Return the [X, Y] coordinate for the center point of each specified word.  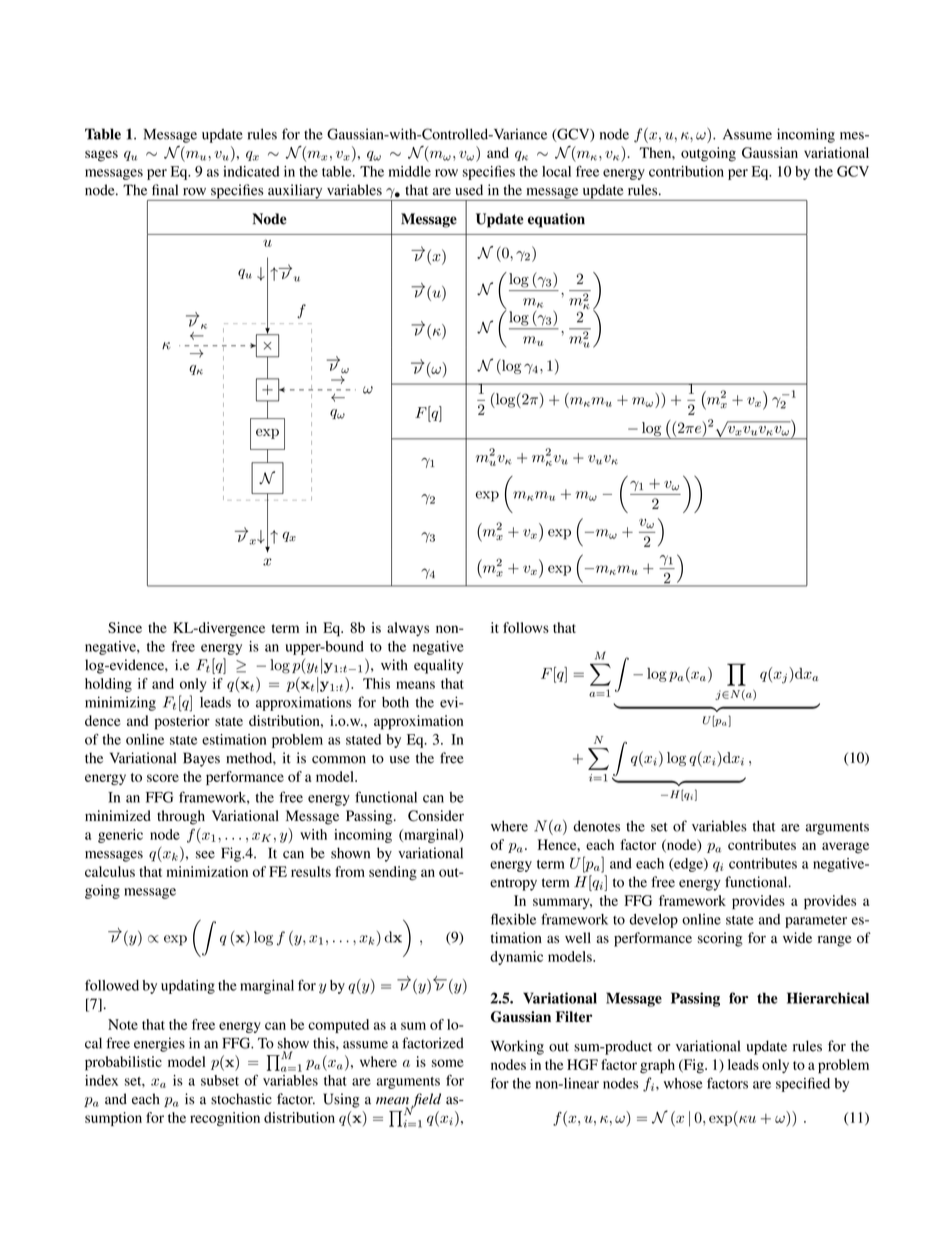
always [408, 629]
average [845, 848]
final [165, 190]
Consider [436, 816]
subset [220, 1080]
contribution [686, 171]
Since [125, 627]
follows [526, 627]
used [469, 190]
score [163, 778]
